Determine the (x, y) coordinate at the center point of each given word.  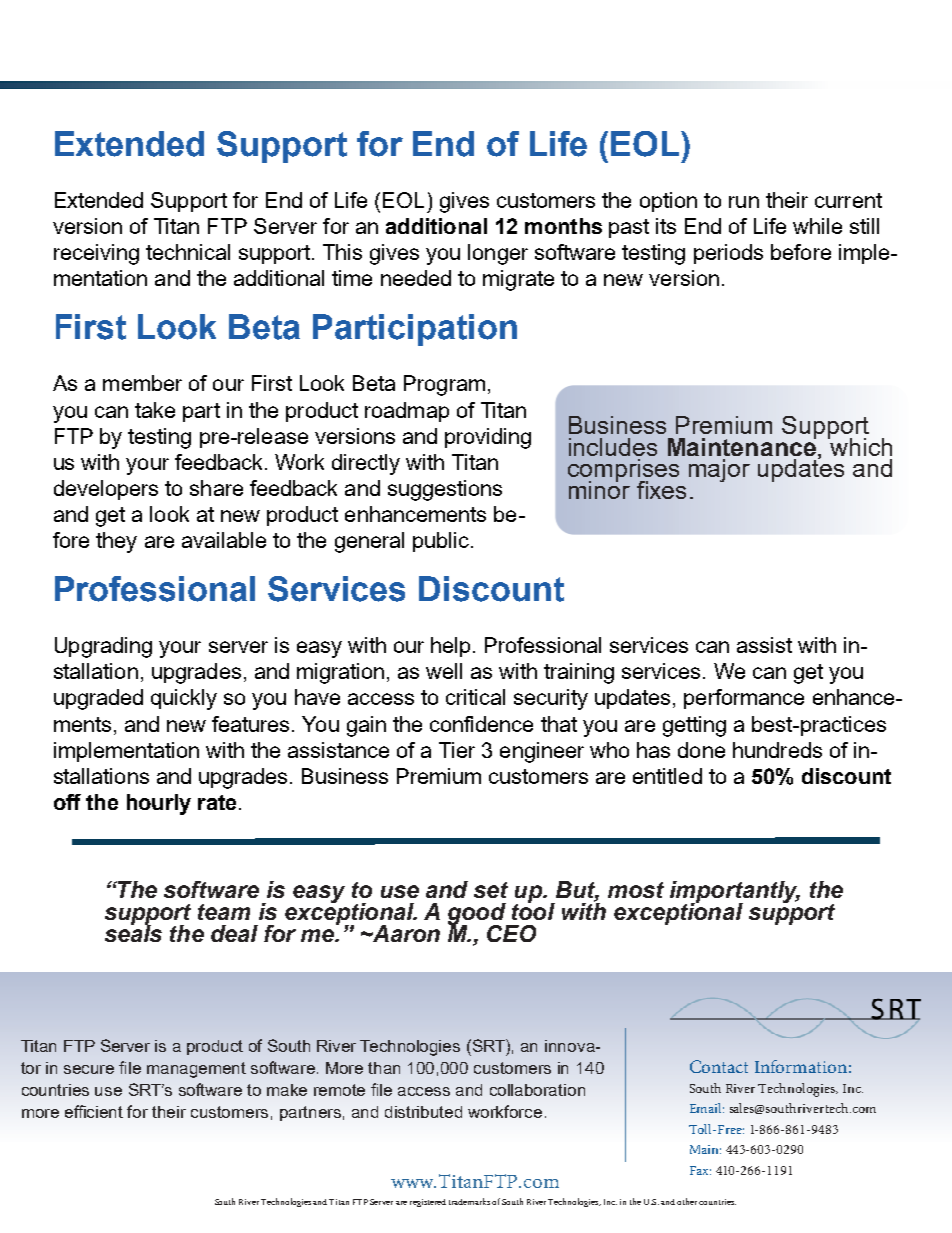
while (817, 226)
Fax (700, 1170)
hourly (159, 804)
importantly (735, 893)
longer (498, 254)
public (441, 542)
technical (188, 252)
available (224, 540)
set (491, 890)
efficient (94, 1111)
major (719, 470)
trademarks (469, 1201)
